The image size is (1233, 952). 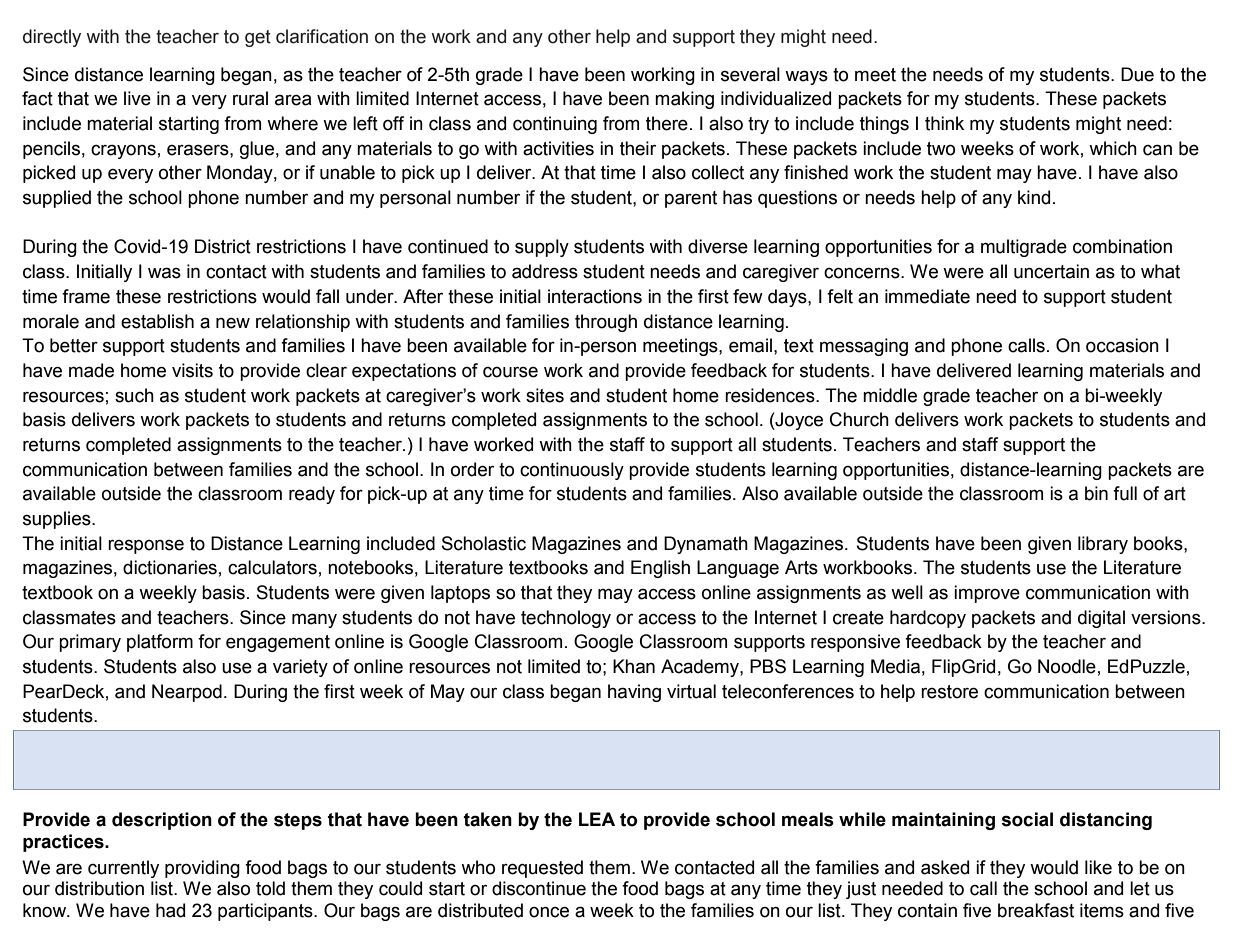 What do you see at coordinates (1125, 493) in the image?
I see `full` at bounding box center [1125, 493].
